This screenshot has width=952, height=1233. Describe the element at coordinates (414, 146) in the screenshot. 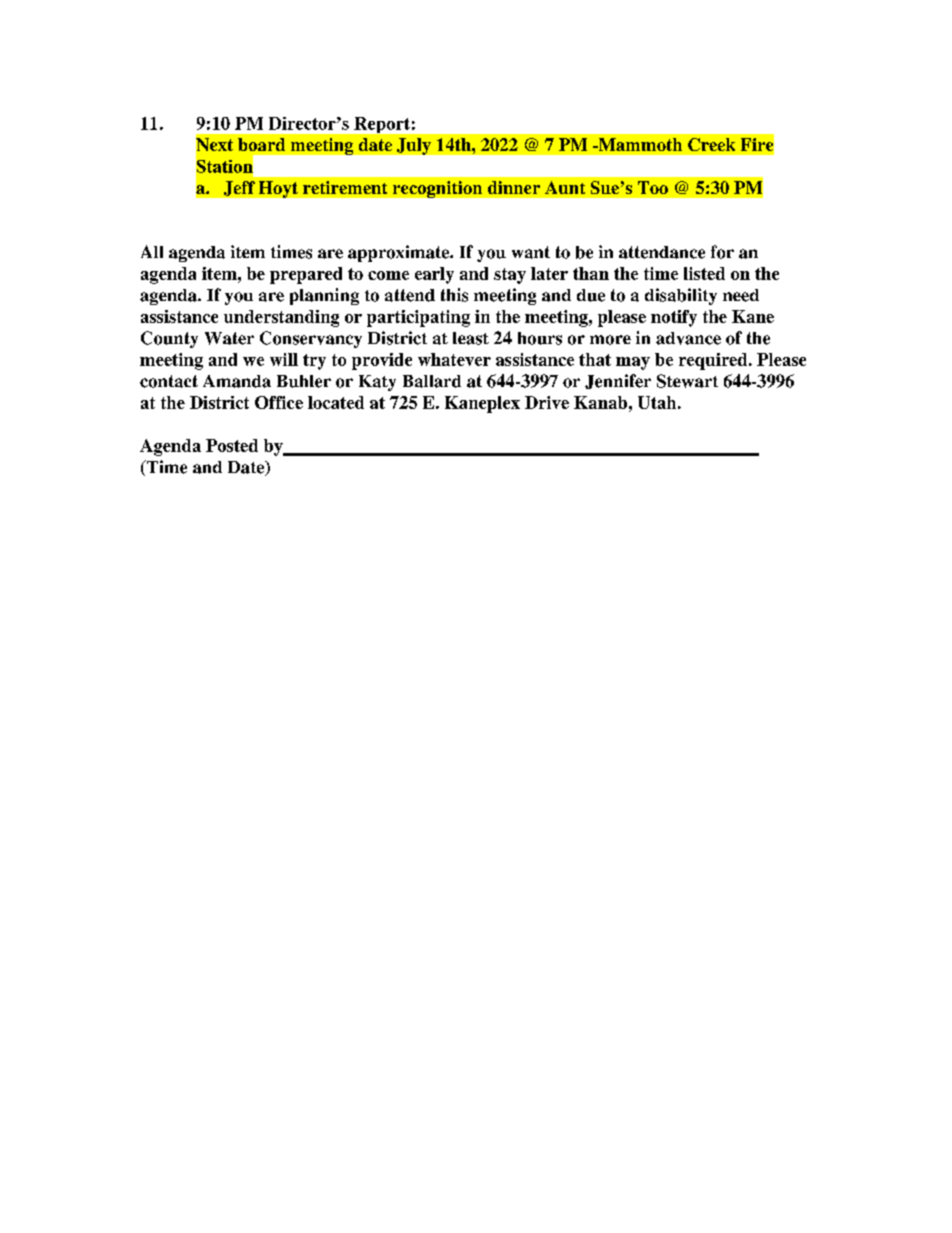

I see `July` at that location.
